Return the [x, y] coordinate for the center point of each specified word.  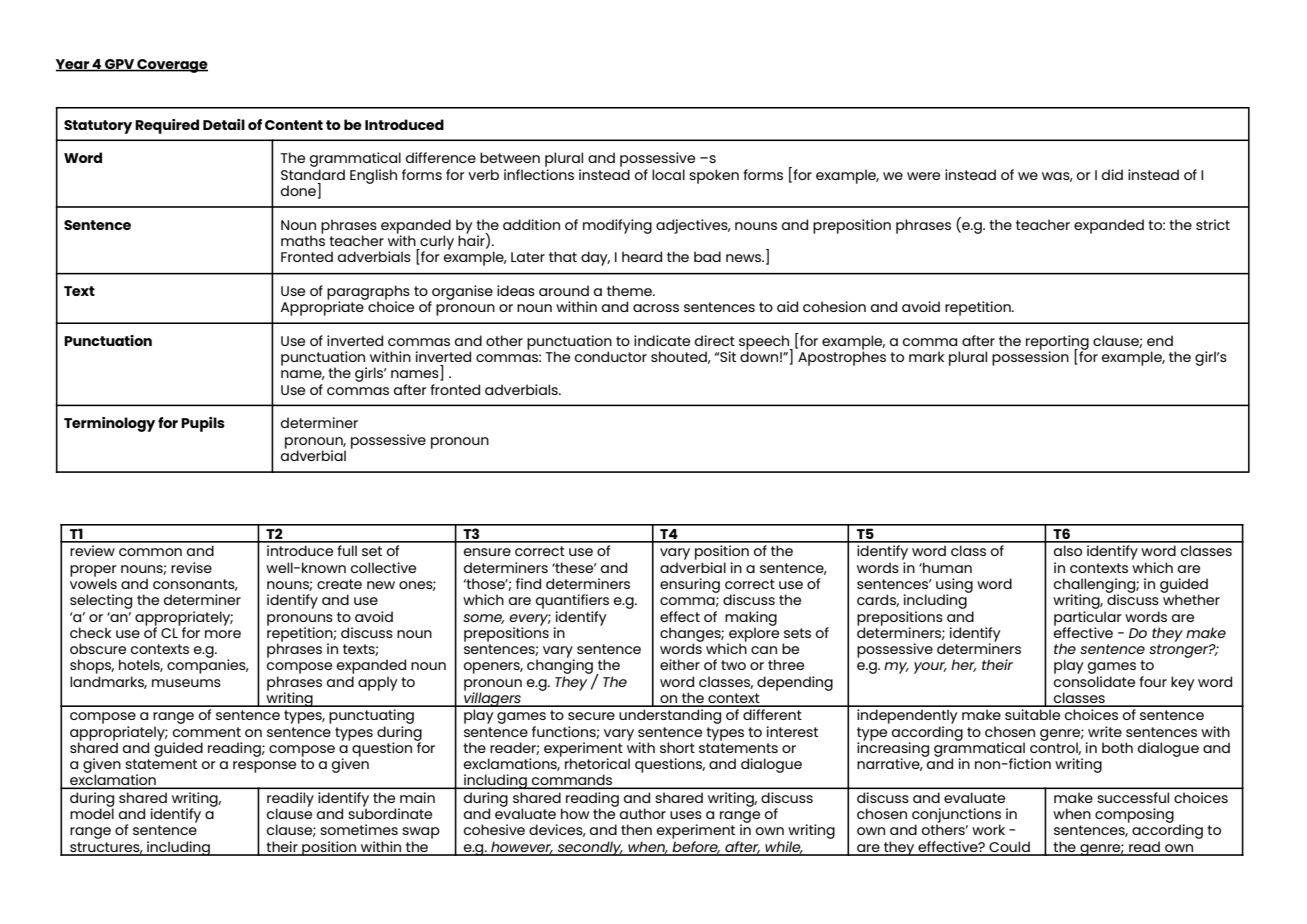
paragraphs [368, 293]
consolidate [1094, 680]
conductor [611, 356]
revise [191, 567]
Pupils [203, 424]
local [668, 174]
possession [1030, 357]
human [946, 567]
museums [186, 683]
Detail [224, 124]
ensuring [690, 585]
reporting [1057, 343]
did [1112, 174]
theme [630, 290]
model [92, 812]
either [680, 664]
